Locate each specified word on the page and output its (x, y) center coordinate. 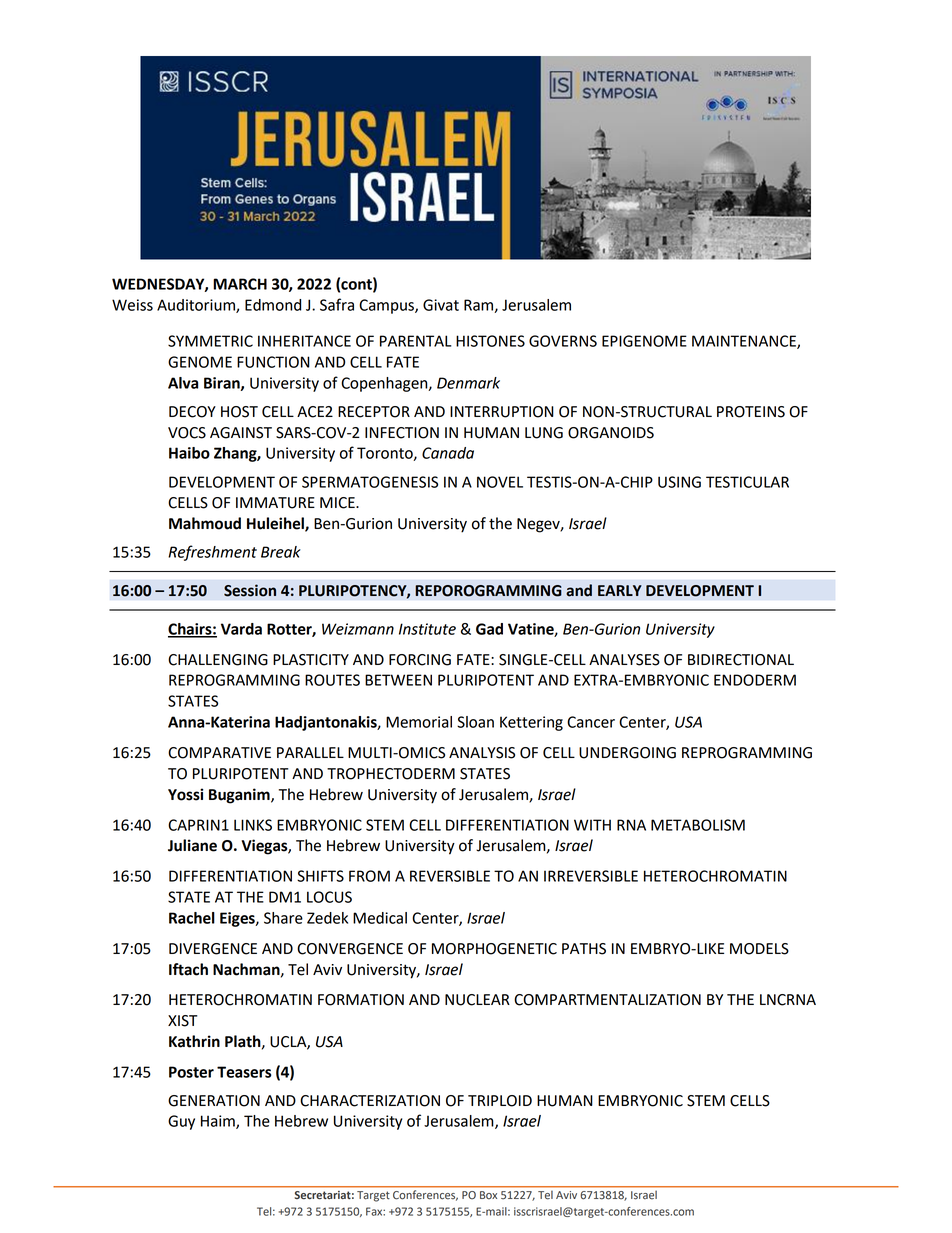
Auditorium (197, 306)
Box (488, 1195)
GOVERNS (563, 341)
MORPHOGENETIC (494, 949)
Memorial (419, 722)
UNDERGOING (627, 753)
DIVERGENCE (213, 949)
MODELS (759, 949)
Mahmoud (205, 523)
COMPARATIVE (219, 753)
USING (679, 482)
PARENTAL (415, 341)
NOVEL (500, 482)
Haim (219, 1122)
